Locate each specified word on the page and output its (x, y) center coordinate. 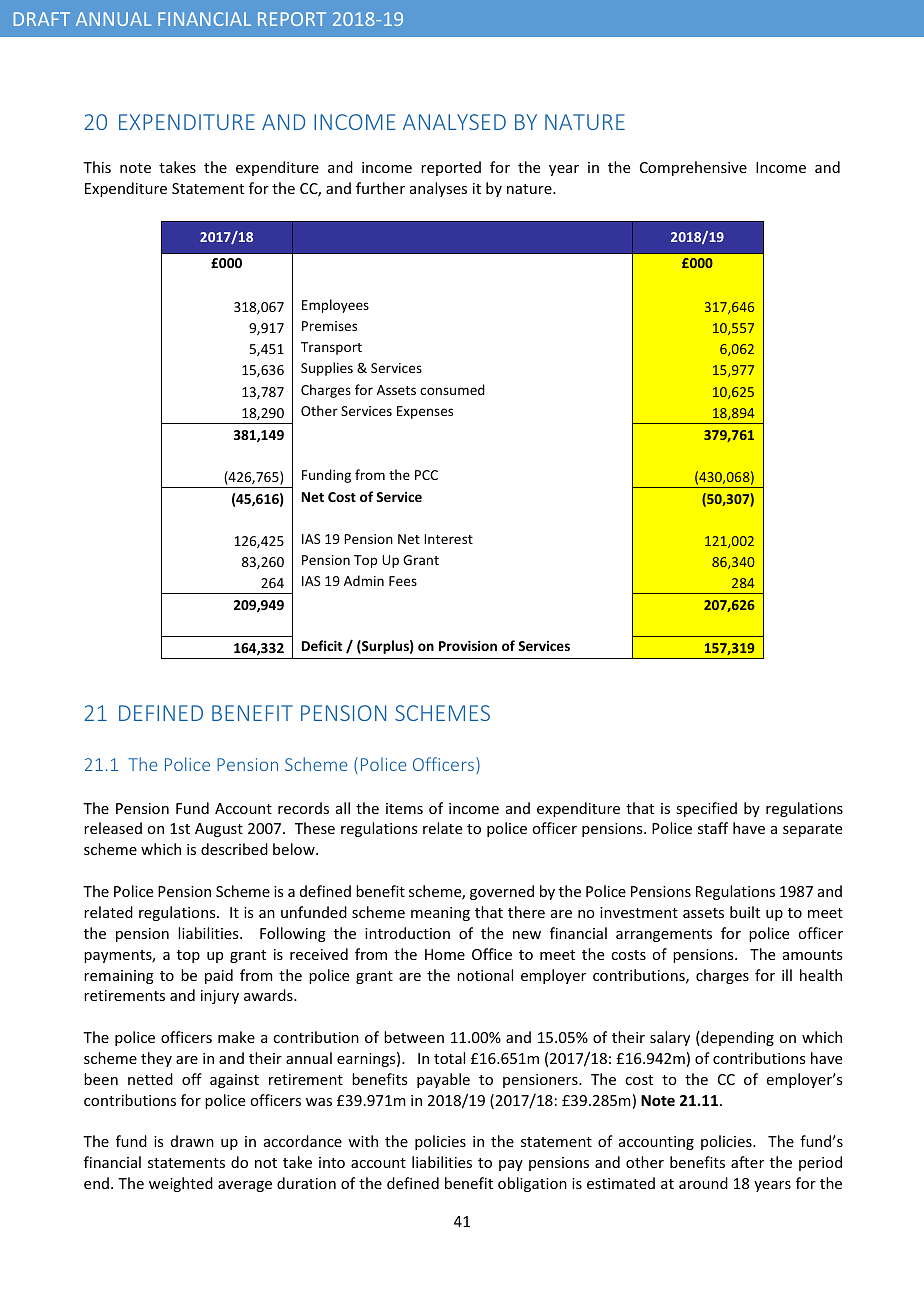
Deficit (322, 645)
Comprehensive (693, 168)
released (113, 828)
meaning (440, 914)
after (747, 1162)
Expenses (425, 412)
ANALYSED (454, 122)
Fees (403, 581)
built (745, 912)
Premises (329, 326)
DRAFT (42, 19)
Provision (468, 645)
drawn (192, 1141)
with (363, 1141)
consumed (452, 389)
